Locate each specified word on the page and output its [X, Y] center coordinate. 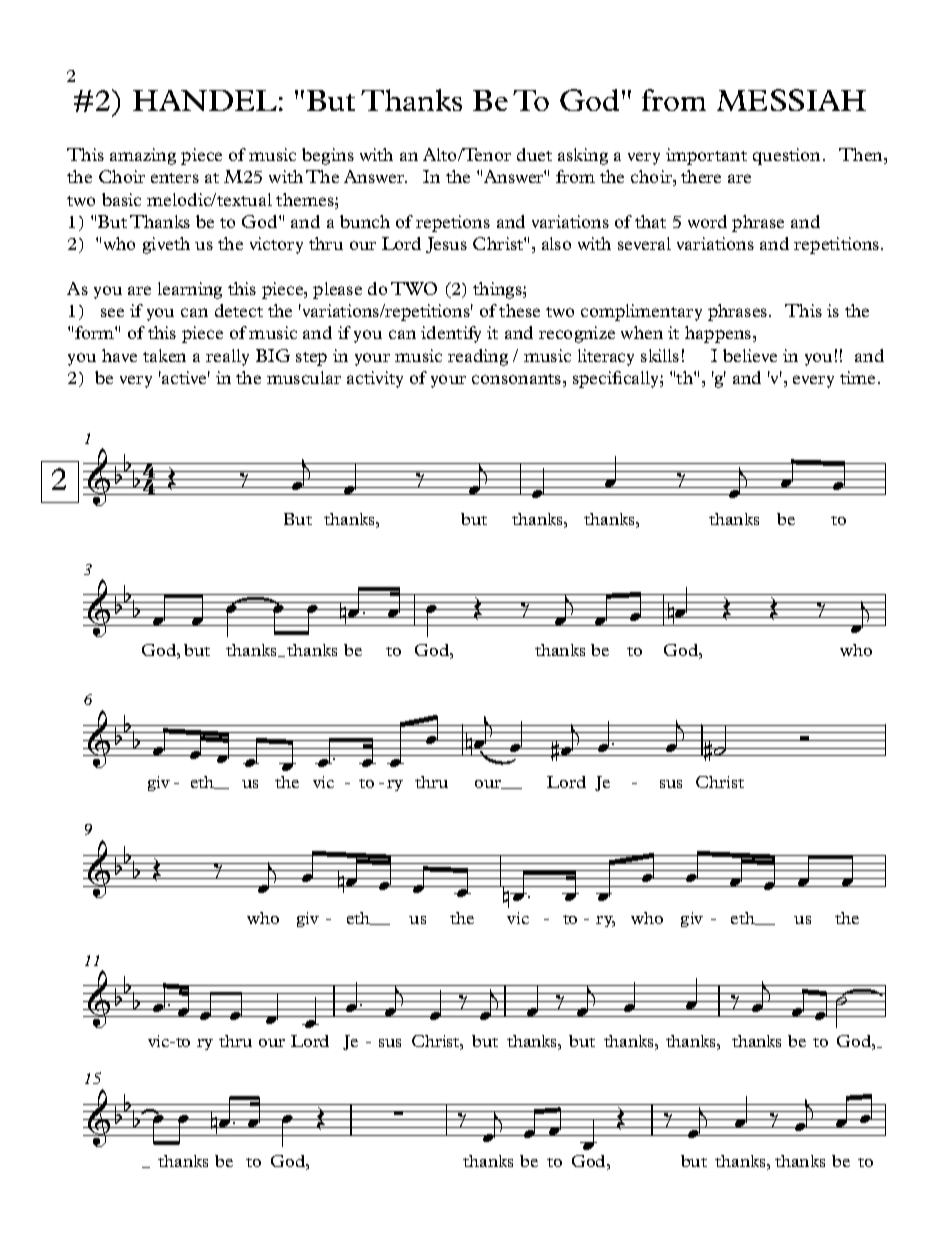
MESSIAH [791, 100]
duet [534, 154]
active [185, 377]
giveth [166, 245]
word [707, 221]
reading [478, 357]
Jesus [446, 245]
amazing [143, 156]
